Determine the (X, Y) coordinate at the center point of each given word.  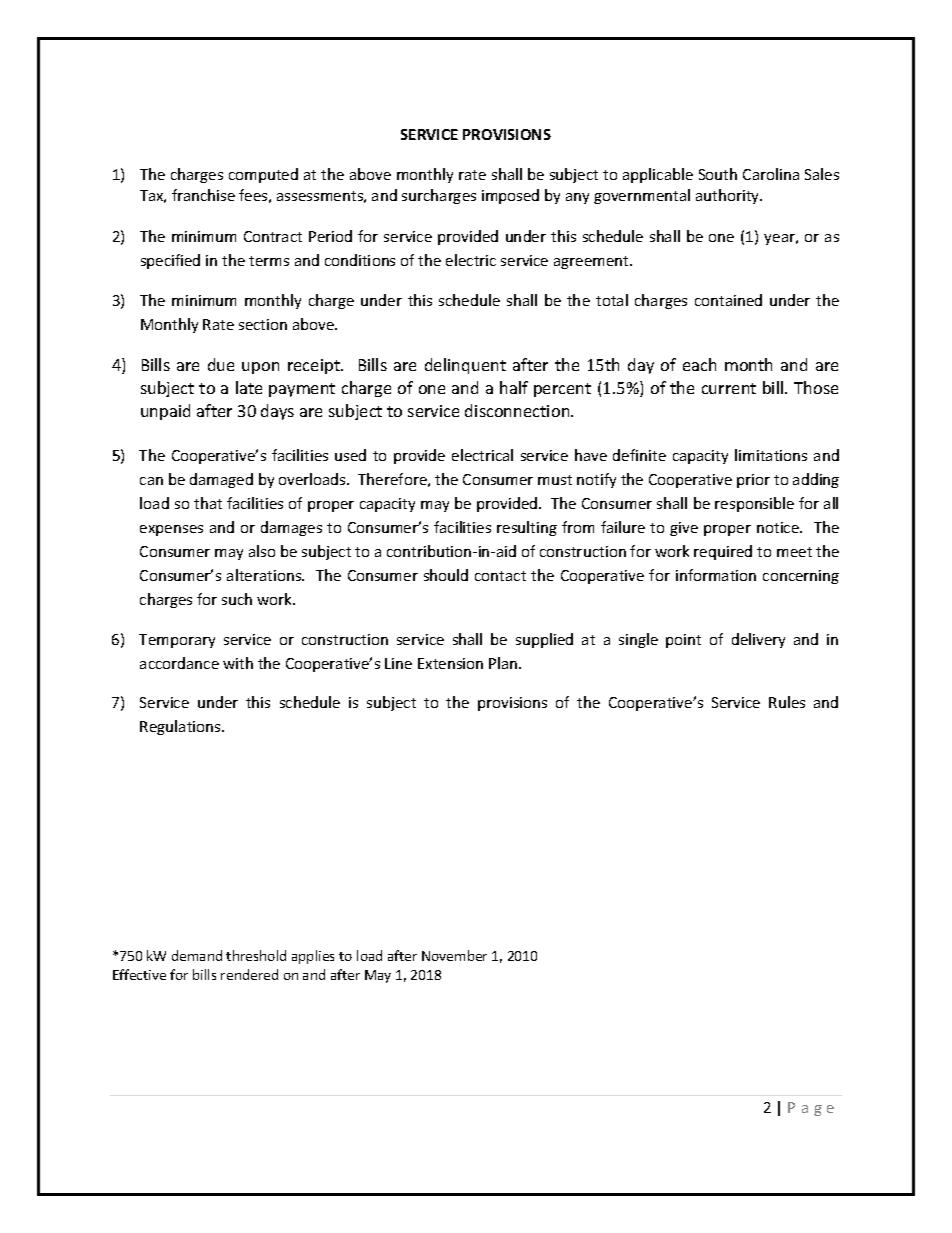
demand (197, 955)
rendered (249, 974)
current (729, 388)
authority (729, 196)
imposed (510, 196)
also (262, 551)
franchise (203, 195)
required (723, 552)
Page (811, 1109)
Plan (504, 663)
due (221, 364)
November (454, 955)
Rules (787, 702)
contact (500, 576)
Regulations (181, 727)
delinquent (465, 366)
